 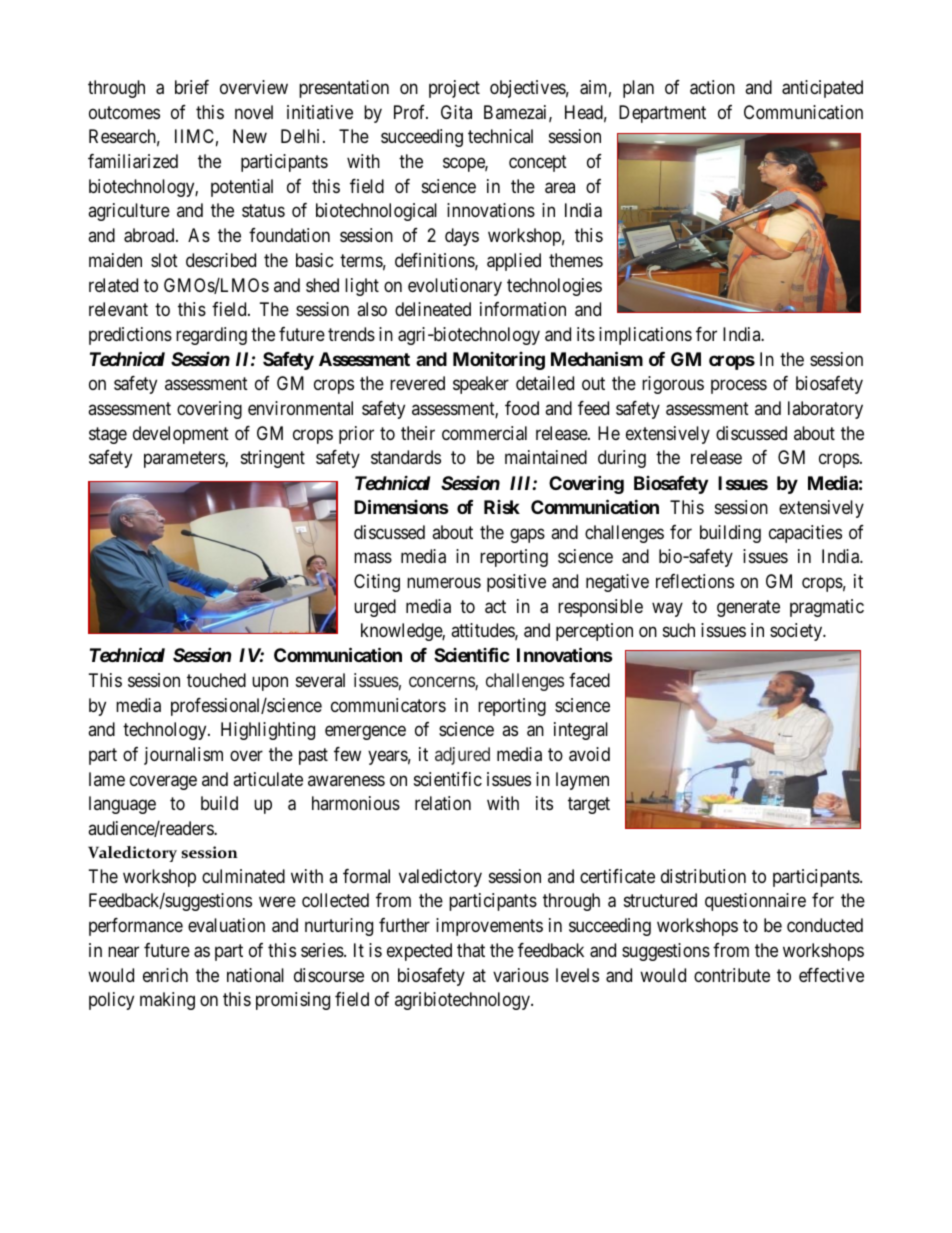 I want to click on brief, so click(x=192, y=87).
